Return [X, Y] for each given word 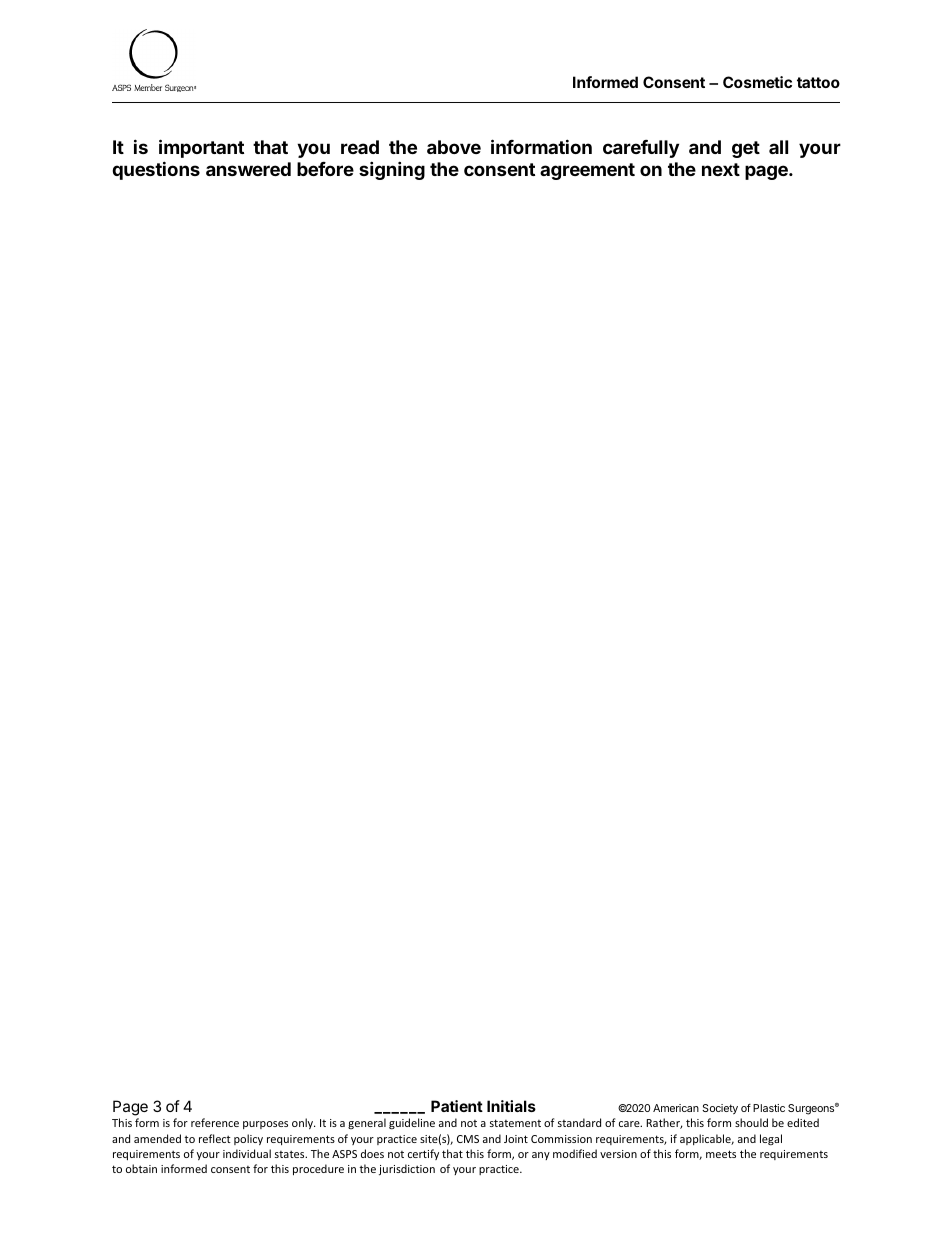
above [454, 147]
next [721, 169]
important [201, 148]
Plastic [769, 1108]
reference [215, 1122]
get [746, 149]
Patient [457, 1106]
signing [392, 170]
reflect [215, 1138]
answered [248, 169]
